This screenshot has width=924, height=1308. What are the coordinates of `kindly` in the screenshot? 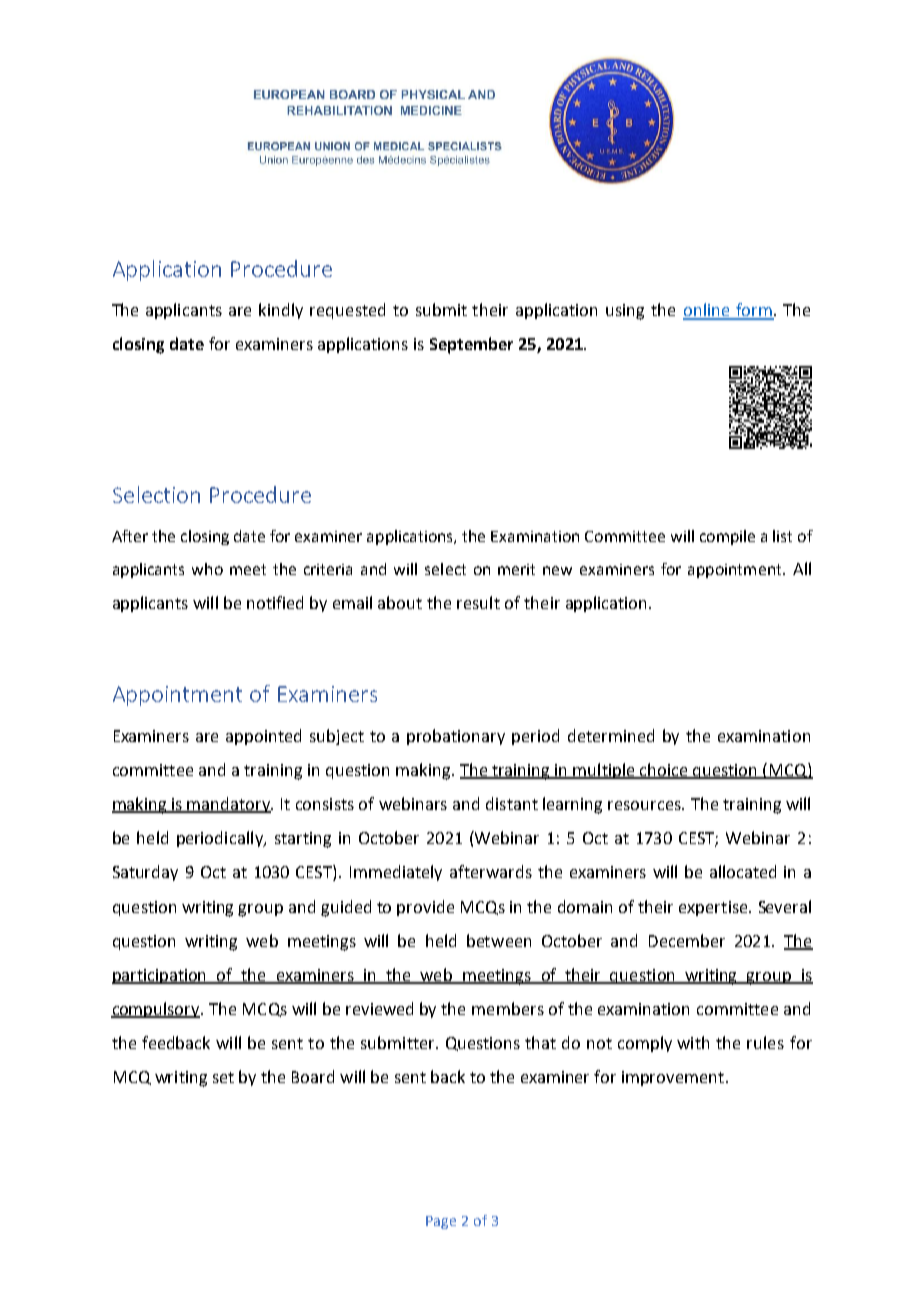 It's located at (281, 311).
